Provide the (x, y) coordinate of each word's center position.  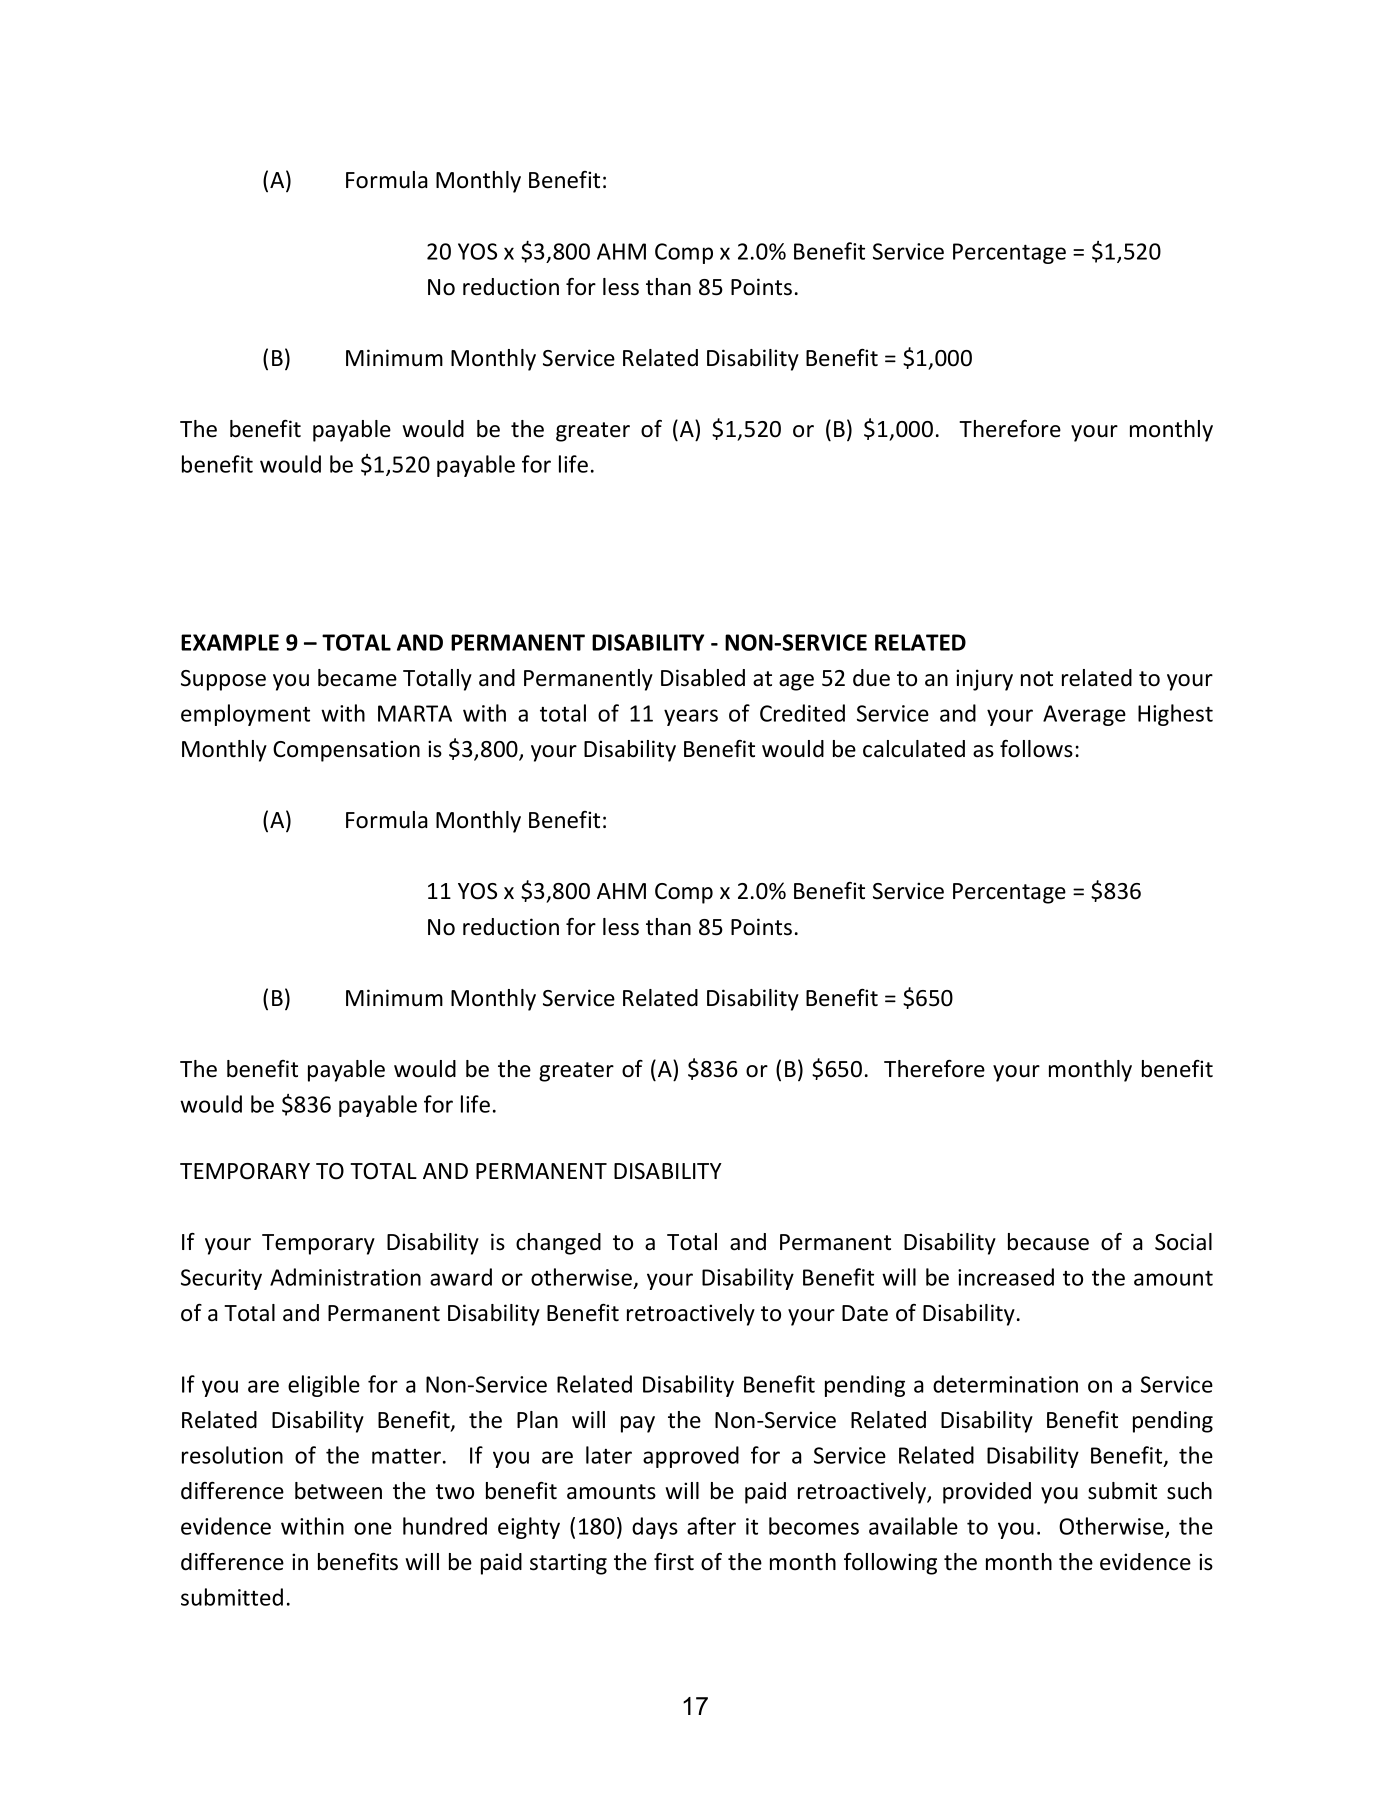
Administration (345, 1277)
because (1048, 1242)
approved (691, 1457)
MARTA (415, 713)
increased (1006, 1277)
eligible (324, 1386)
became (357, 678)
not (1037, 679)
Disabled (703, 678)
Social (1183, 1242)
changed (558, 1244)
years (691, 717)
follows (1036, 749)
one (373, 1528)
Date (865, 1313)
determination (1005, 1384)
